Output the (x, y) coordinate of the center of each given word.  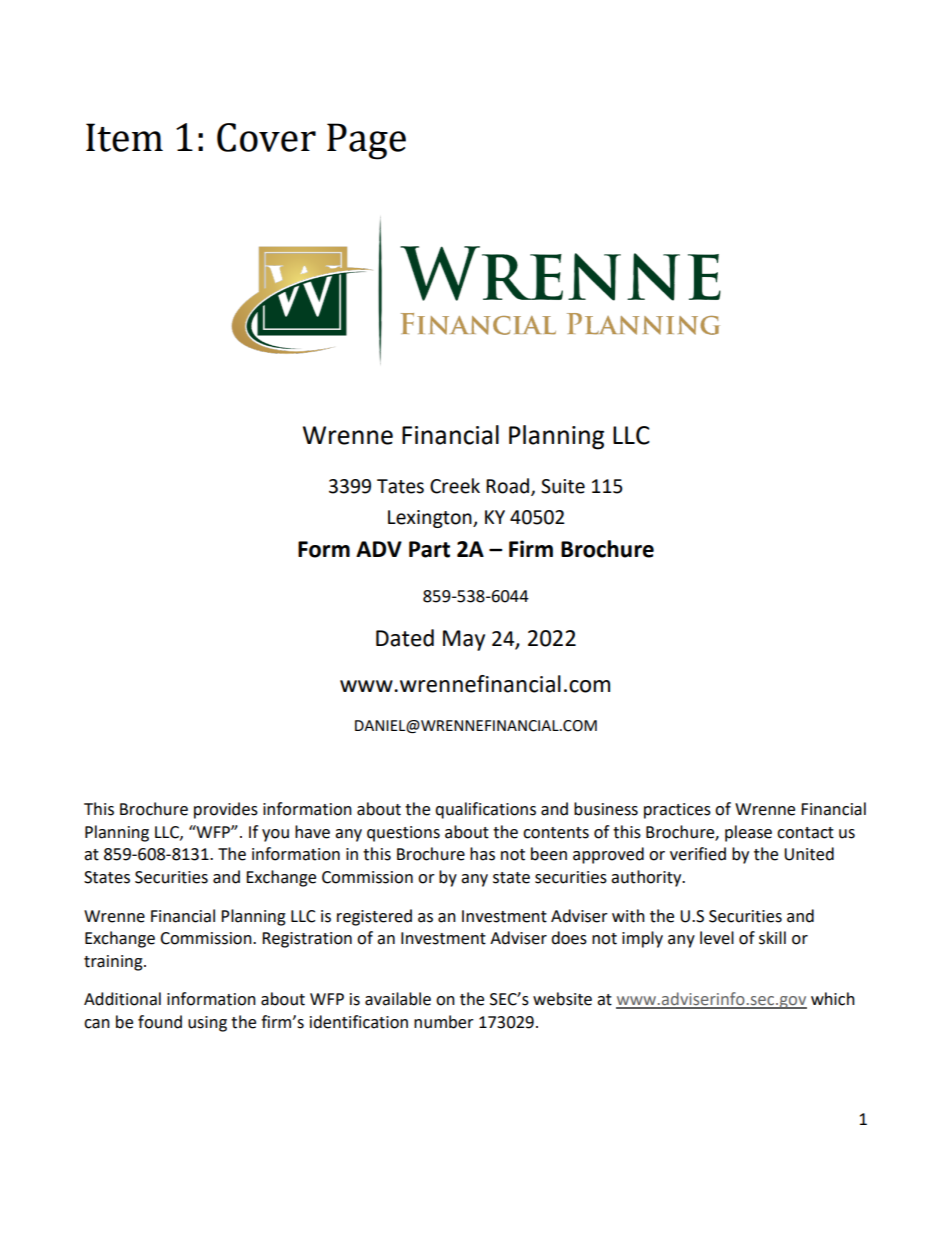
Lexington (431, 519)
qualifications (485, 810)
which (833, 999)
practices (677, 811)
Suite (563, 486)
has (482, 854)
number (444, 1022)
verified (698, 854)
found (160, 1022)
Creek (455, 486)
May (464, 640)
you (275, 835)
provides (226, 810)
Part (429, 549)
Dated (405, 638)
